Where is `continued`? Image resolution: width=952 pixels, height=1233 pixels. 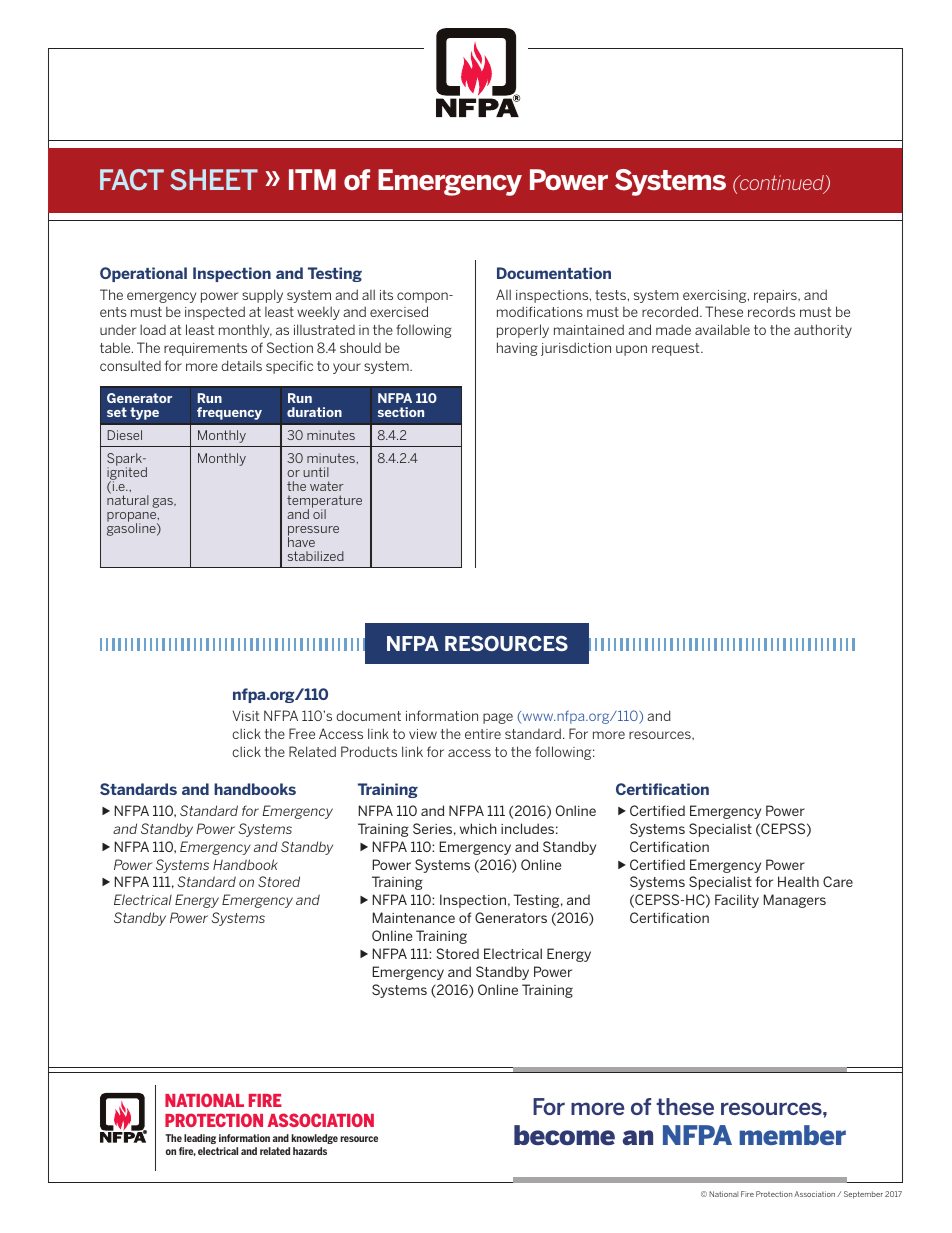 continued is located at coordinates (782, 184).
